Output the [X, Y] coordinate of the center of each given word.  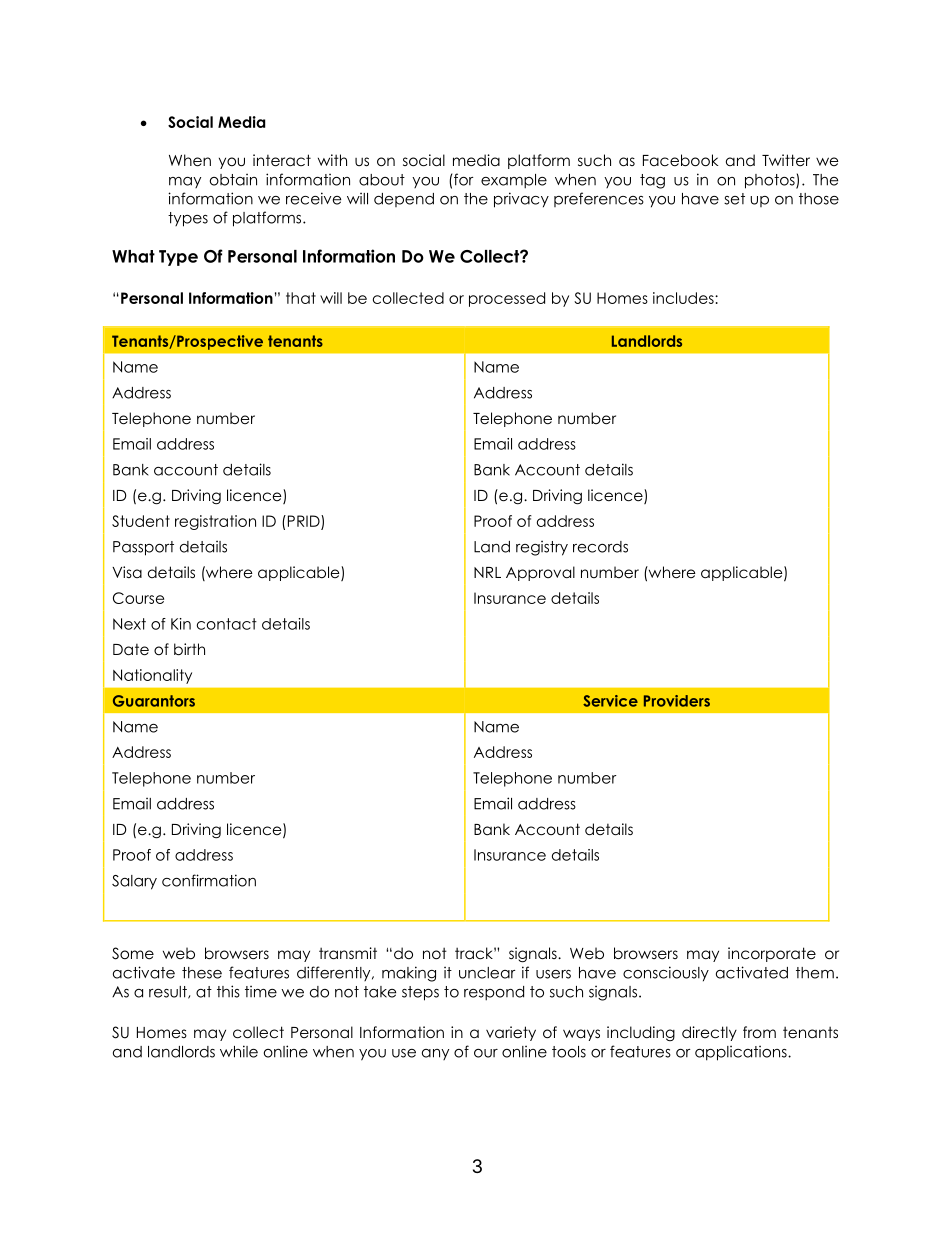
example [514, 181]
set [734, 199]
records [600, 547]
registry [542, 548]
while [239, 1051]
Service [610, 701]
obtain [233, 179]
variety [511, 1033]
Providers [677, 701]
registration [215, 522]
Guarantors [154, 701]
